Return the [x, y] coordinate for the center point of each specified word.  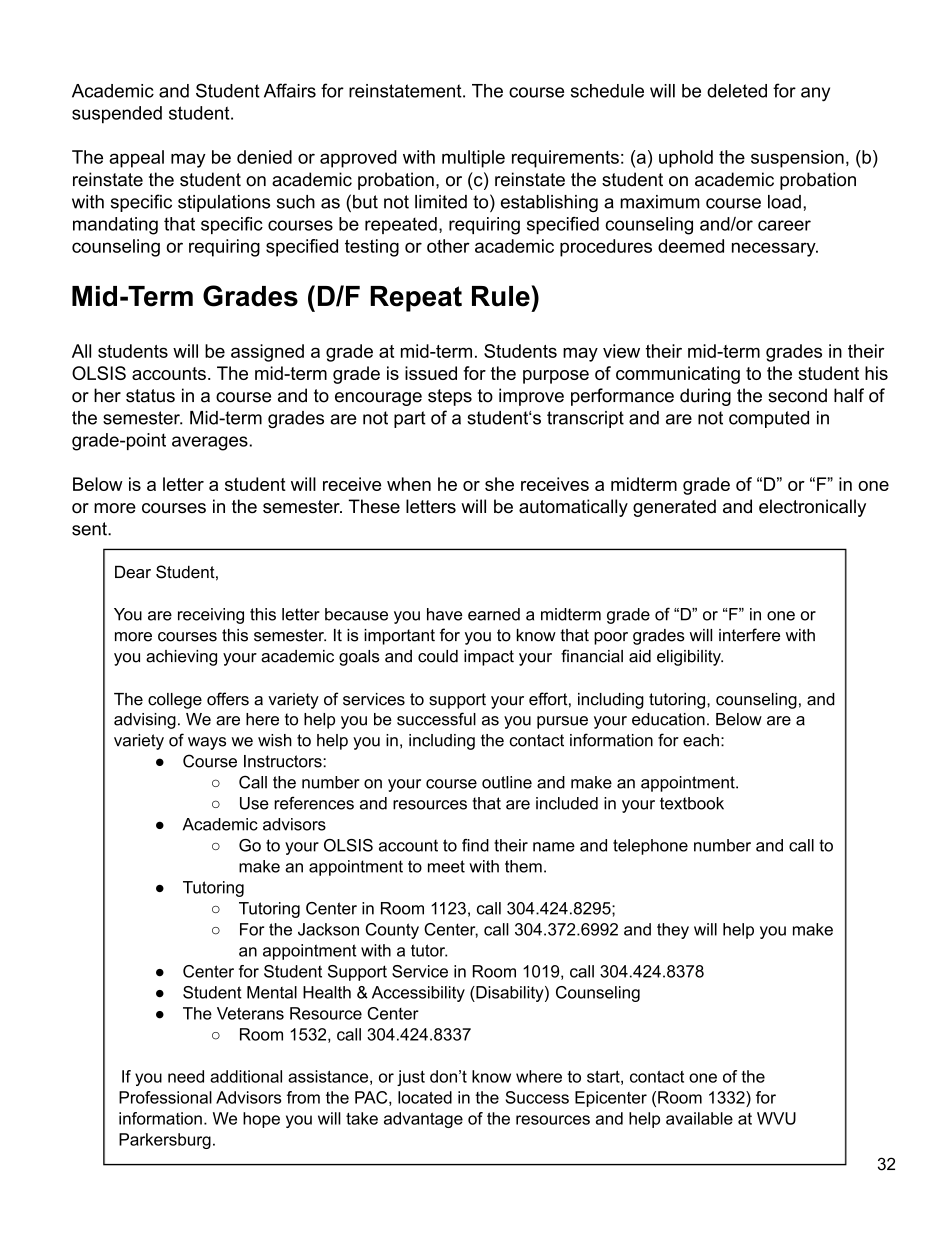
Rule [502, 296]
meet [446, 866]
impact [489, 658]
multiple [473, 159]
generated [674, 508]
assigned [267, 353]
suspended [117, 115]
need [186, 1076]
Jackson [328, 929]
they [673, 931]
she [499, 484]
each [701, 740]
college [175, 701]
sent [90, 529]
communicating [678, 375]
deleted [737, 91]
